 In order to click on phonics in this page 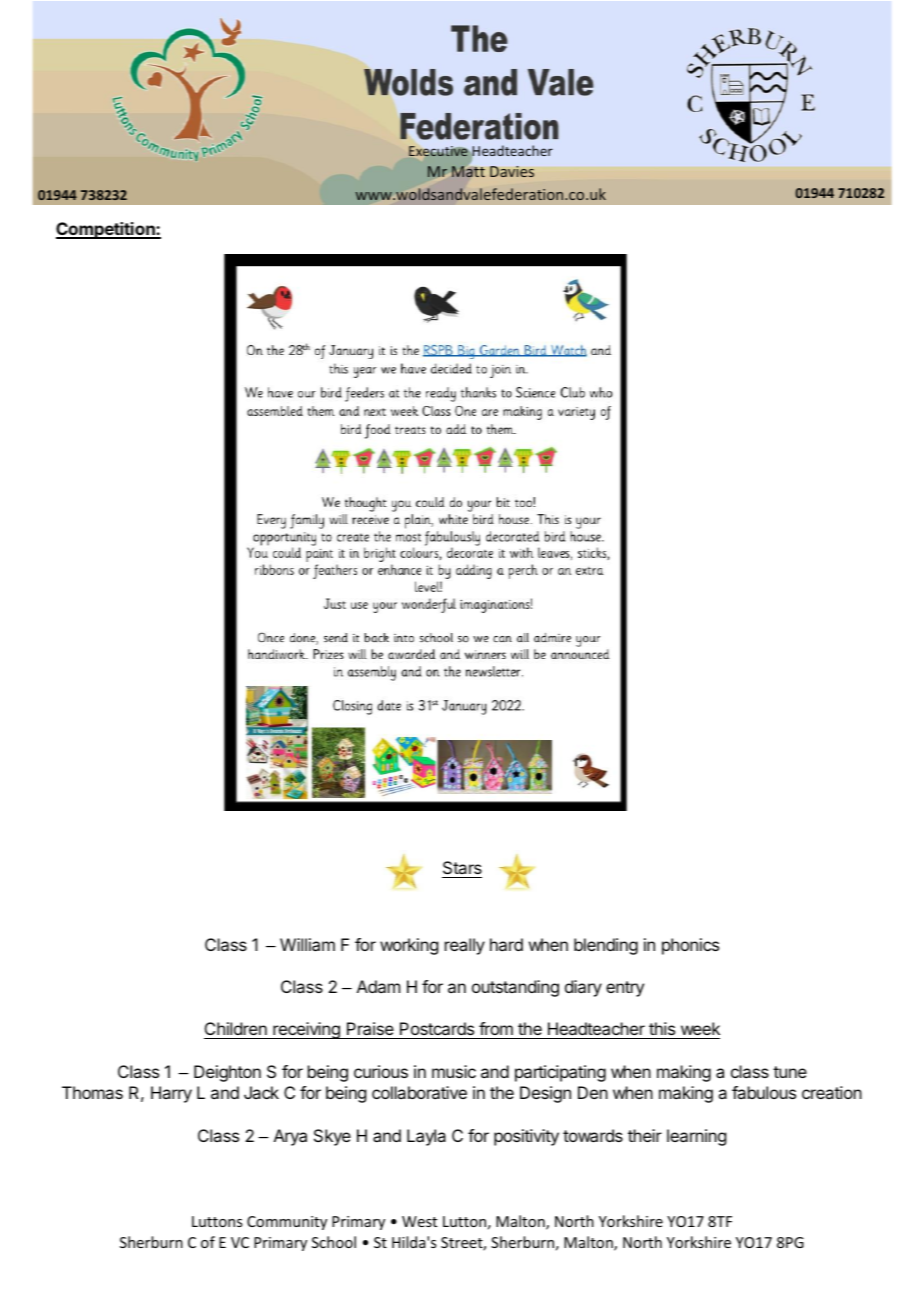, I will do `click(690, 946)`.
